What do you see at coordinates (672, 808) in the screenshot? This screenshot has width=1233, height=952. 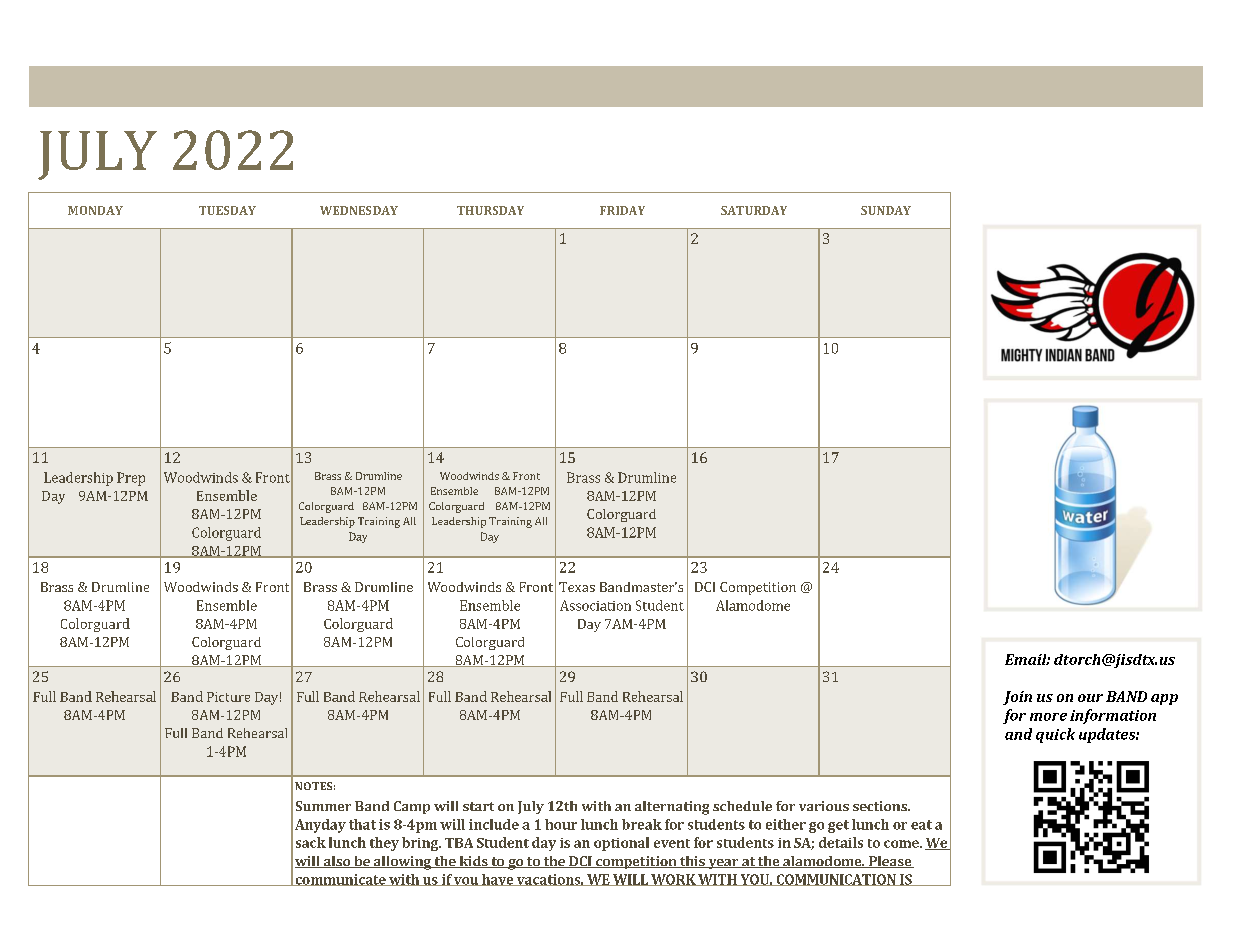 I see `alternating` at bounding box center [672, 808].
